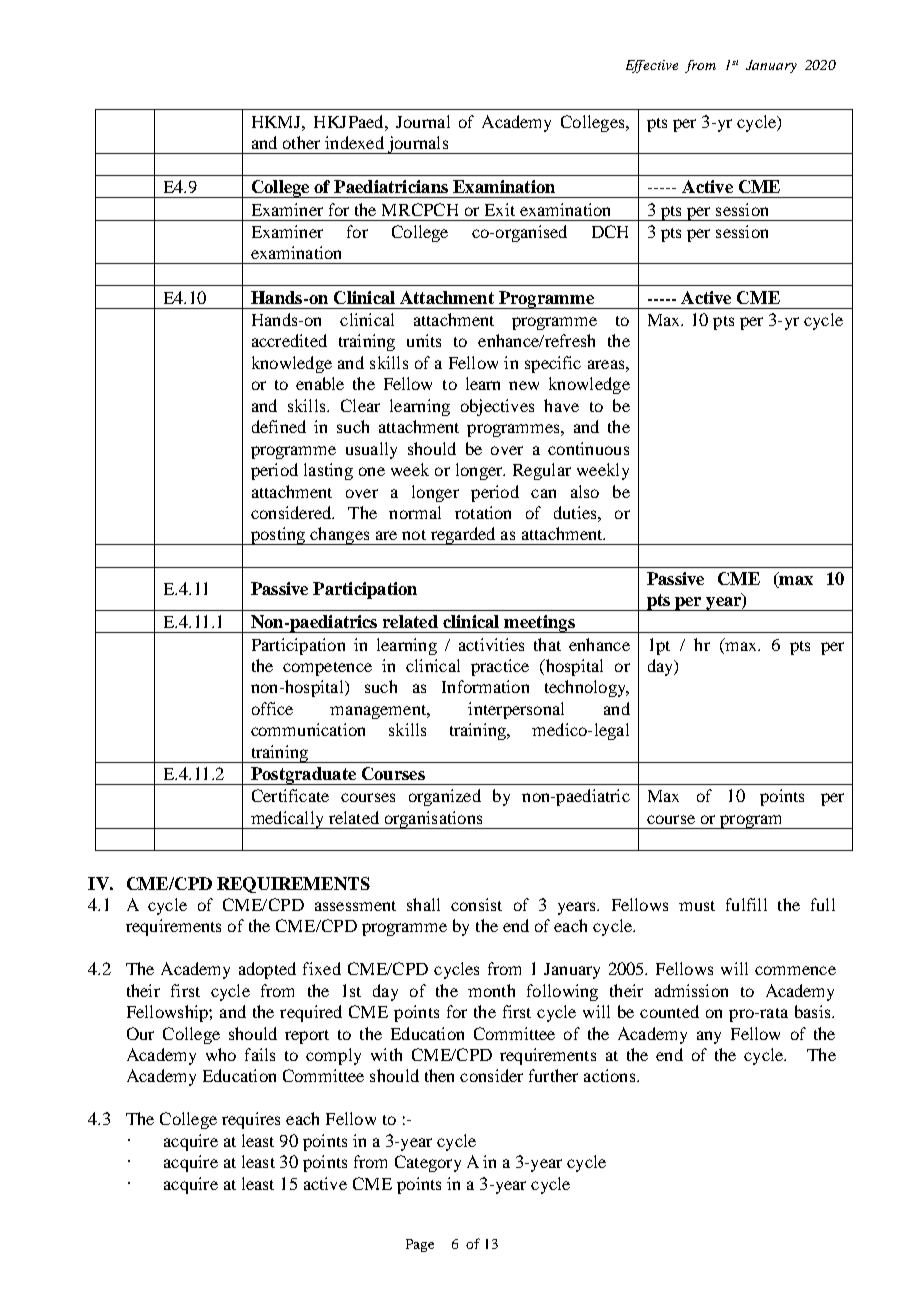  Describe the element at coordinates (327, 669) in the screenshot. I see `competence` at that location.
